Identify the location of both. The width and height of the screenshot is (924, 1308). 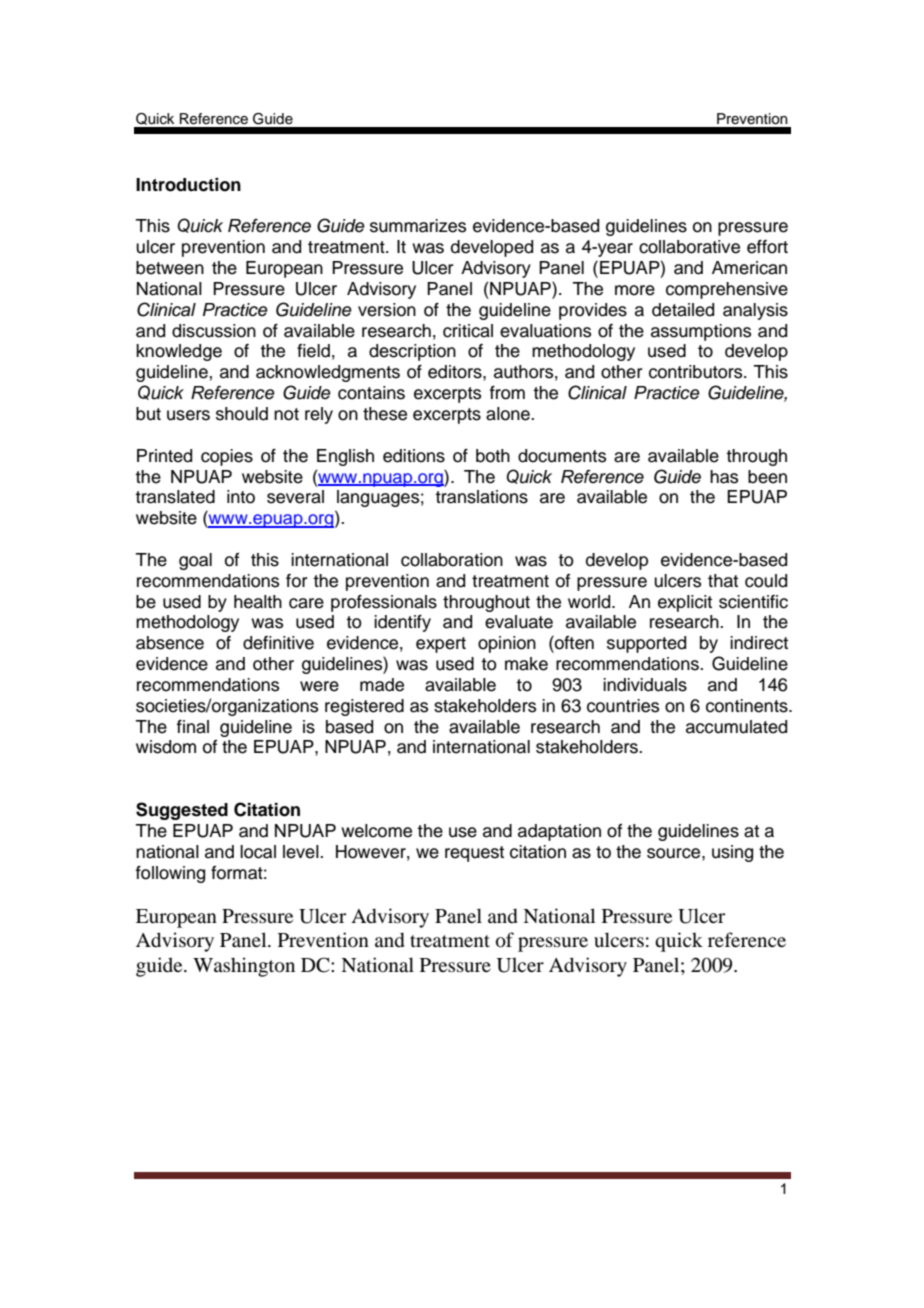
(493, 456).
